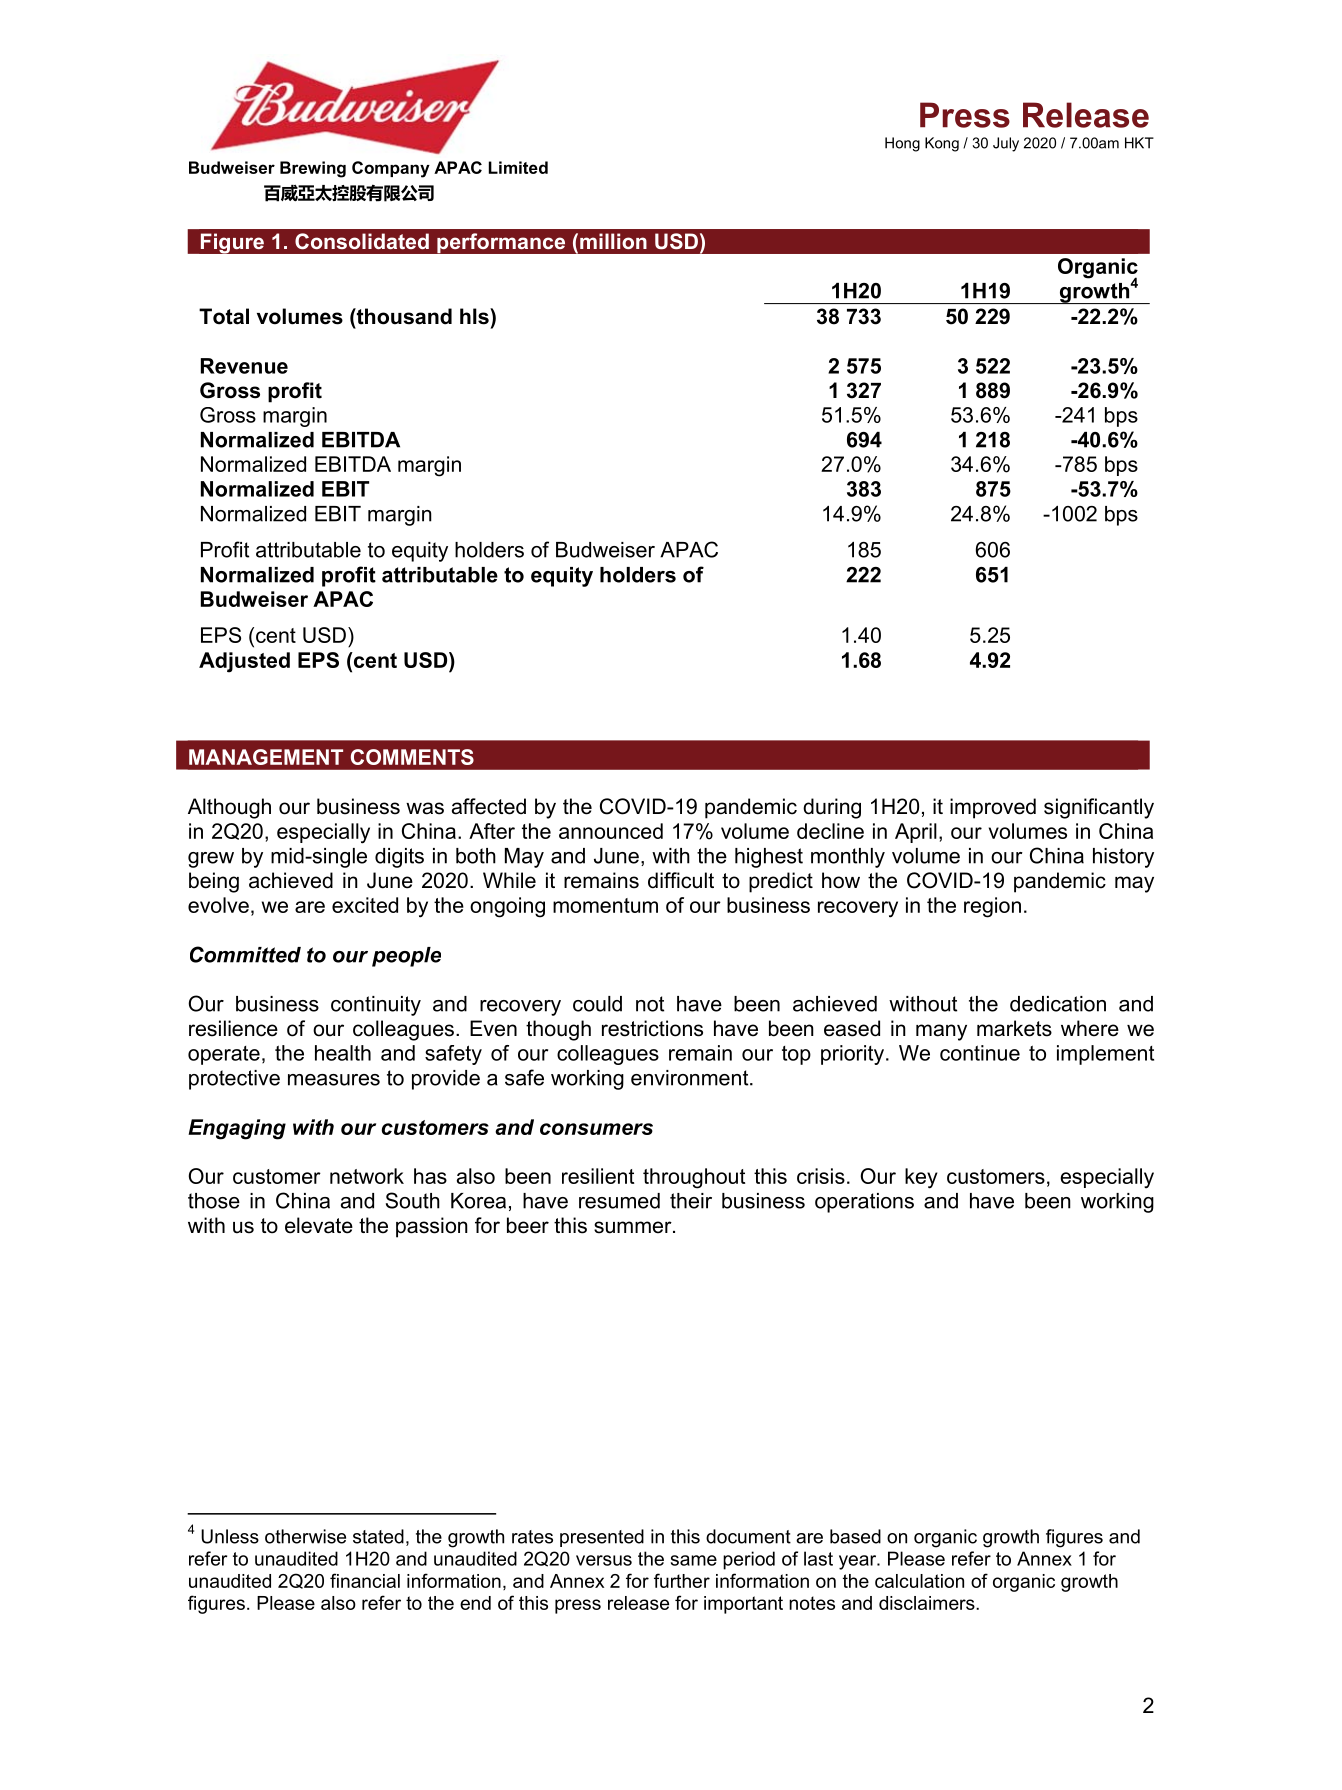 The image size is (1342, 1790). I want to click on elevate, so click(319, 1225).
